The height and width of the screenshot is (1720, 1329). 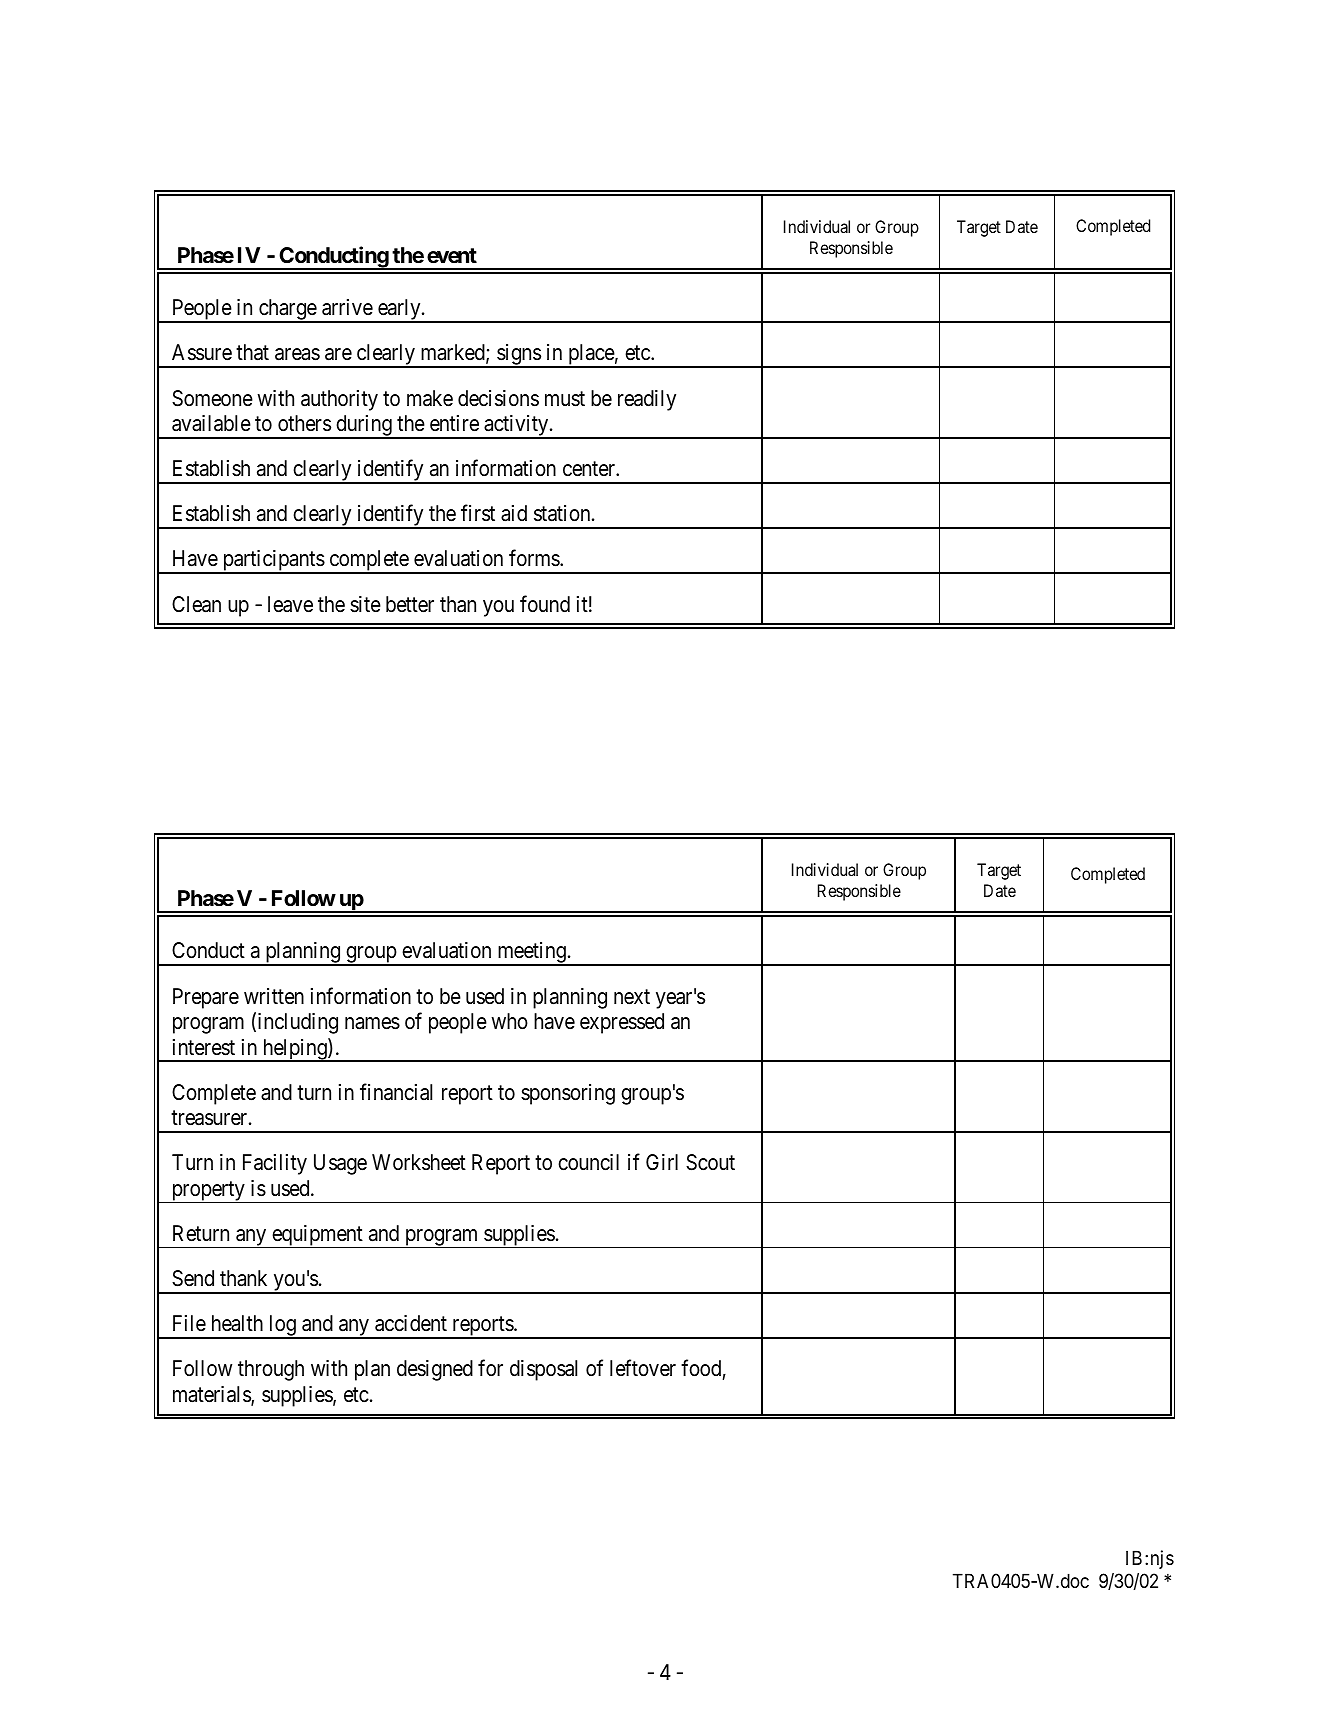 I want to click on through, so click(x=271, y=1370).
